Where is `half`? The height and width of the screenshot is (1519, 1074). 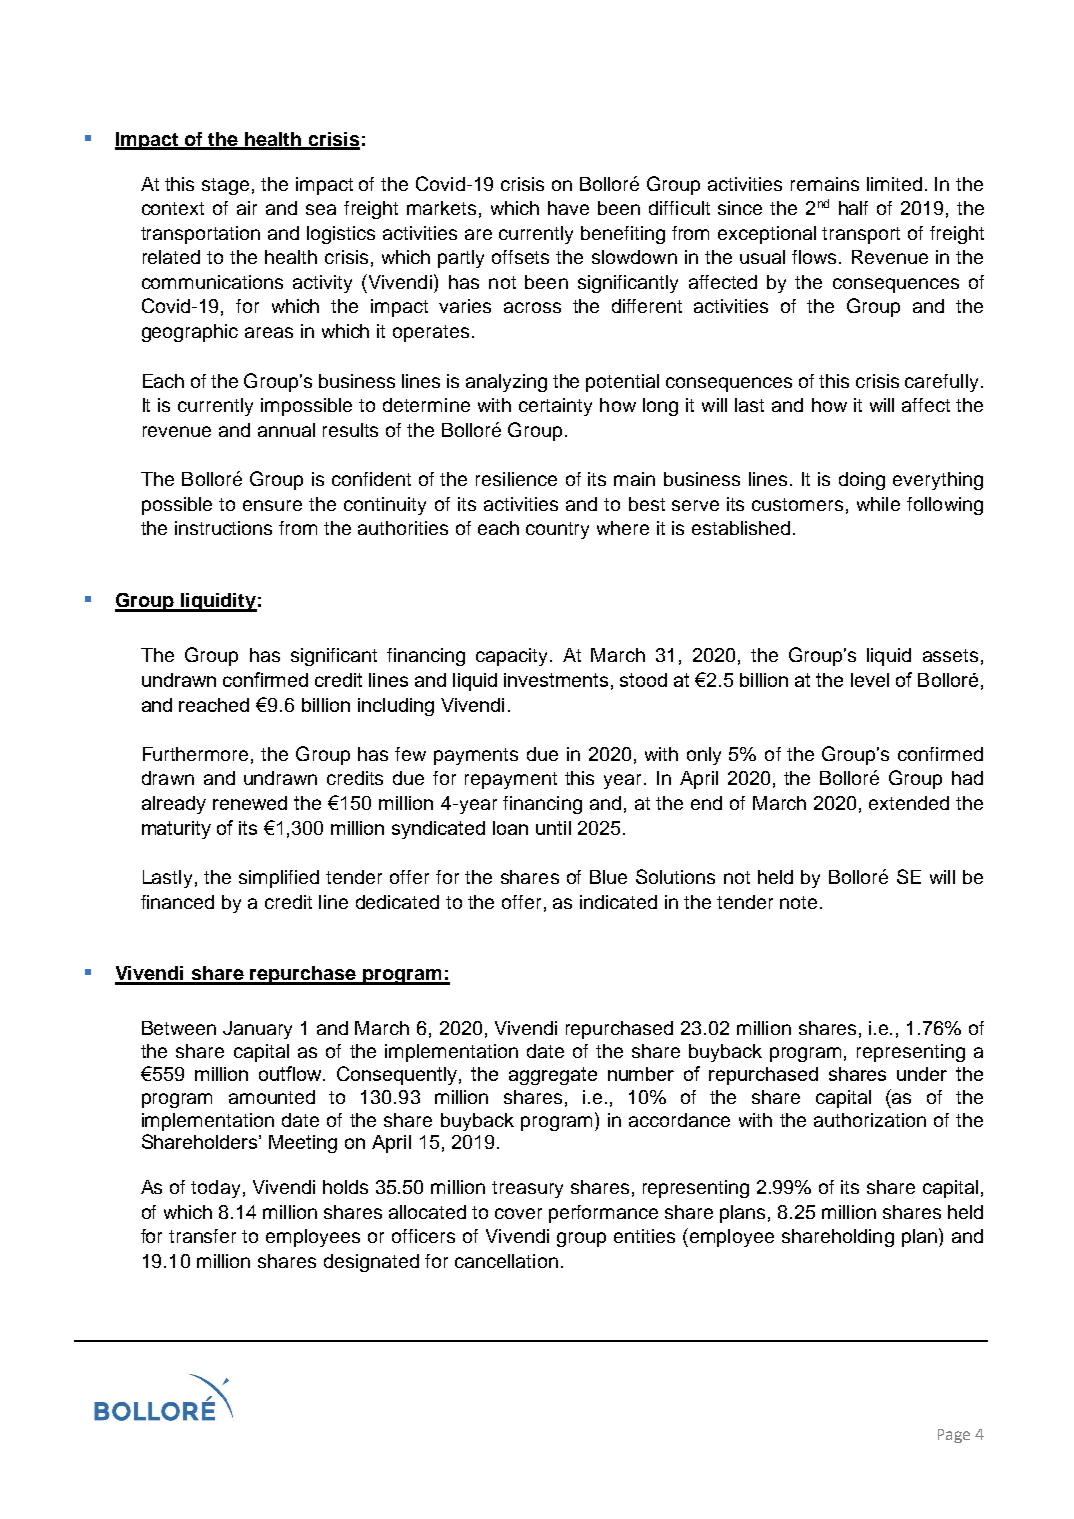 half is located at coordinates (853, 208).
